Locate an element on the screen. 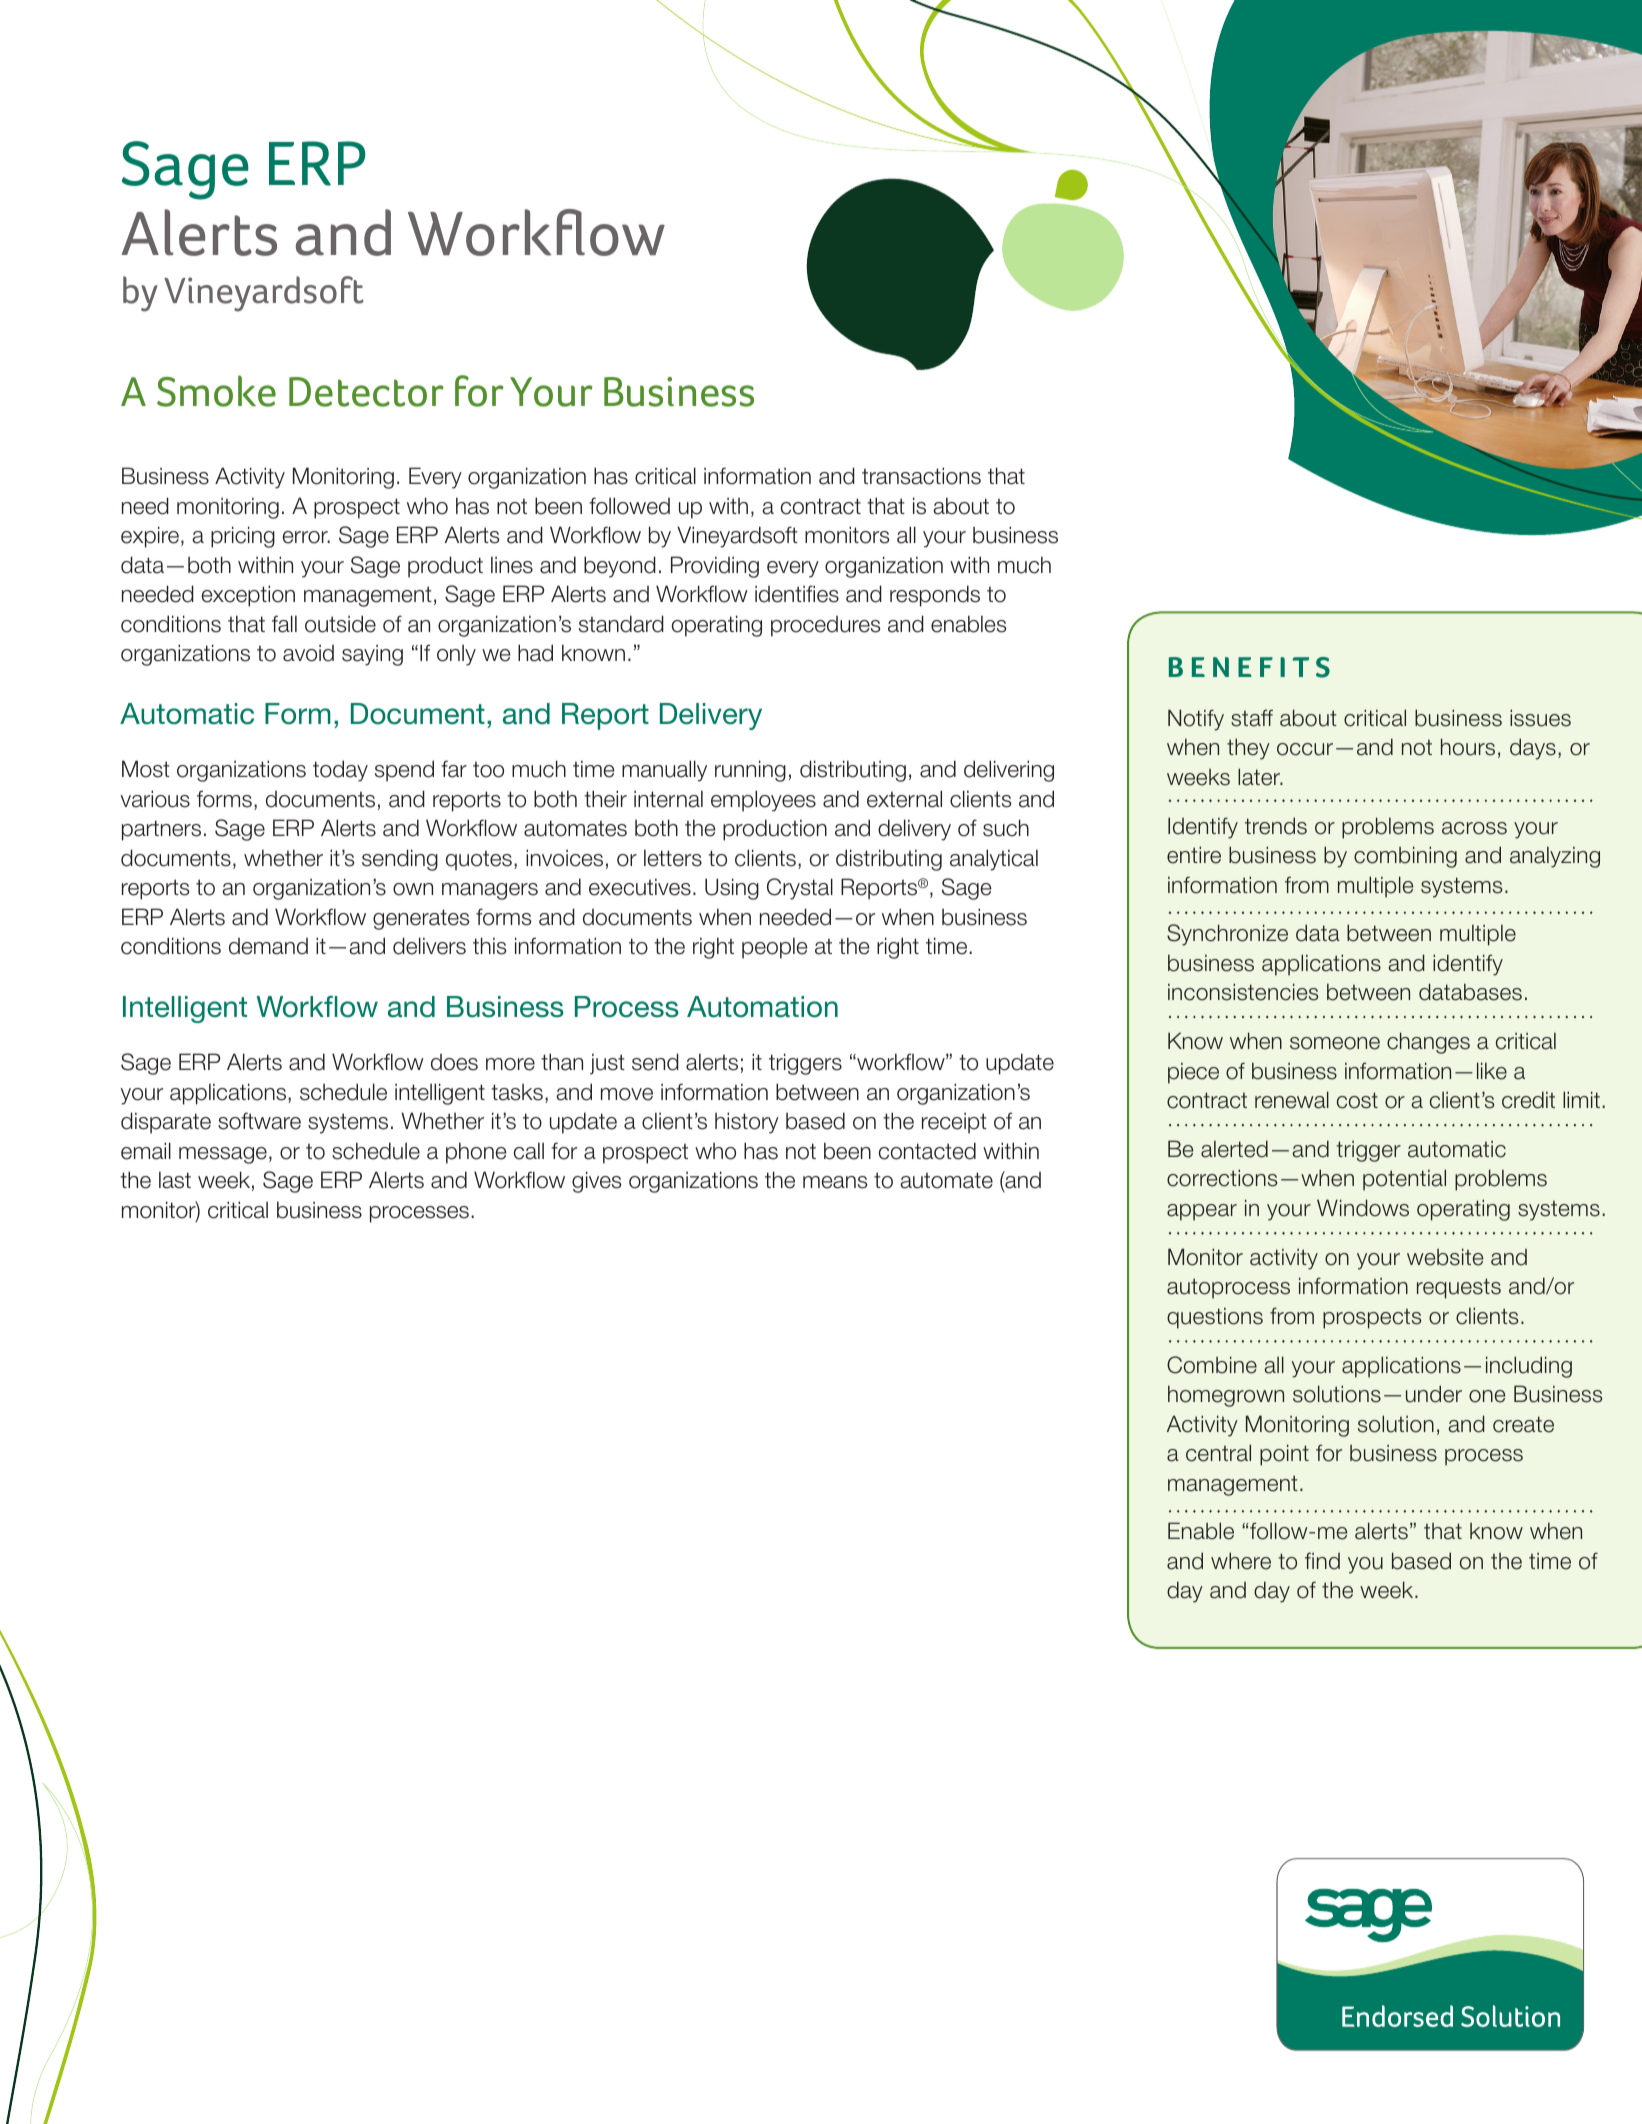 The height and width of the screenshot is (2124, 1642). receipt is located at coordinates (954, 1123).
